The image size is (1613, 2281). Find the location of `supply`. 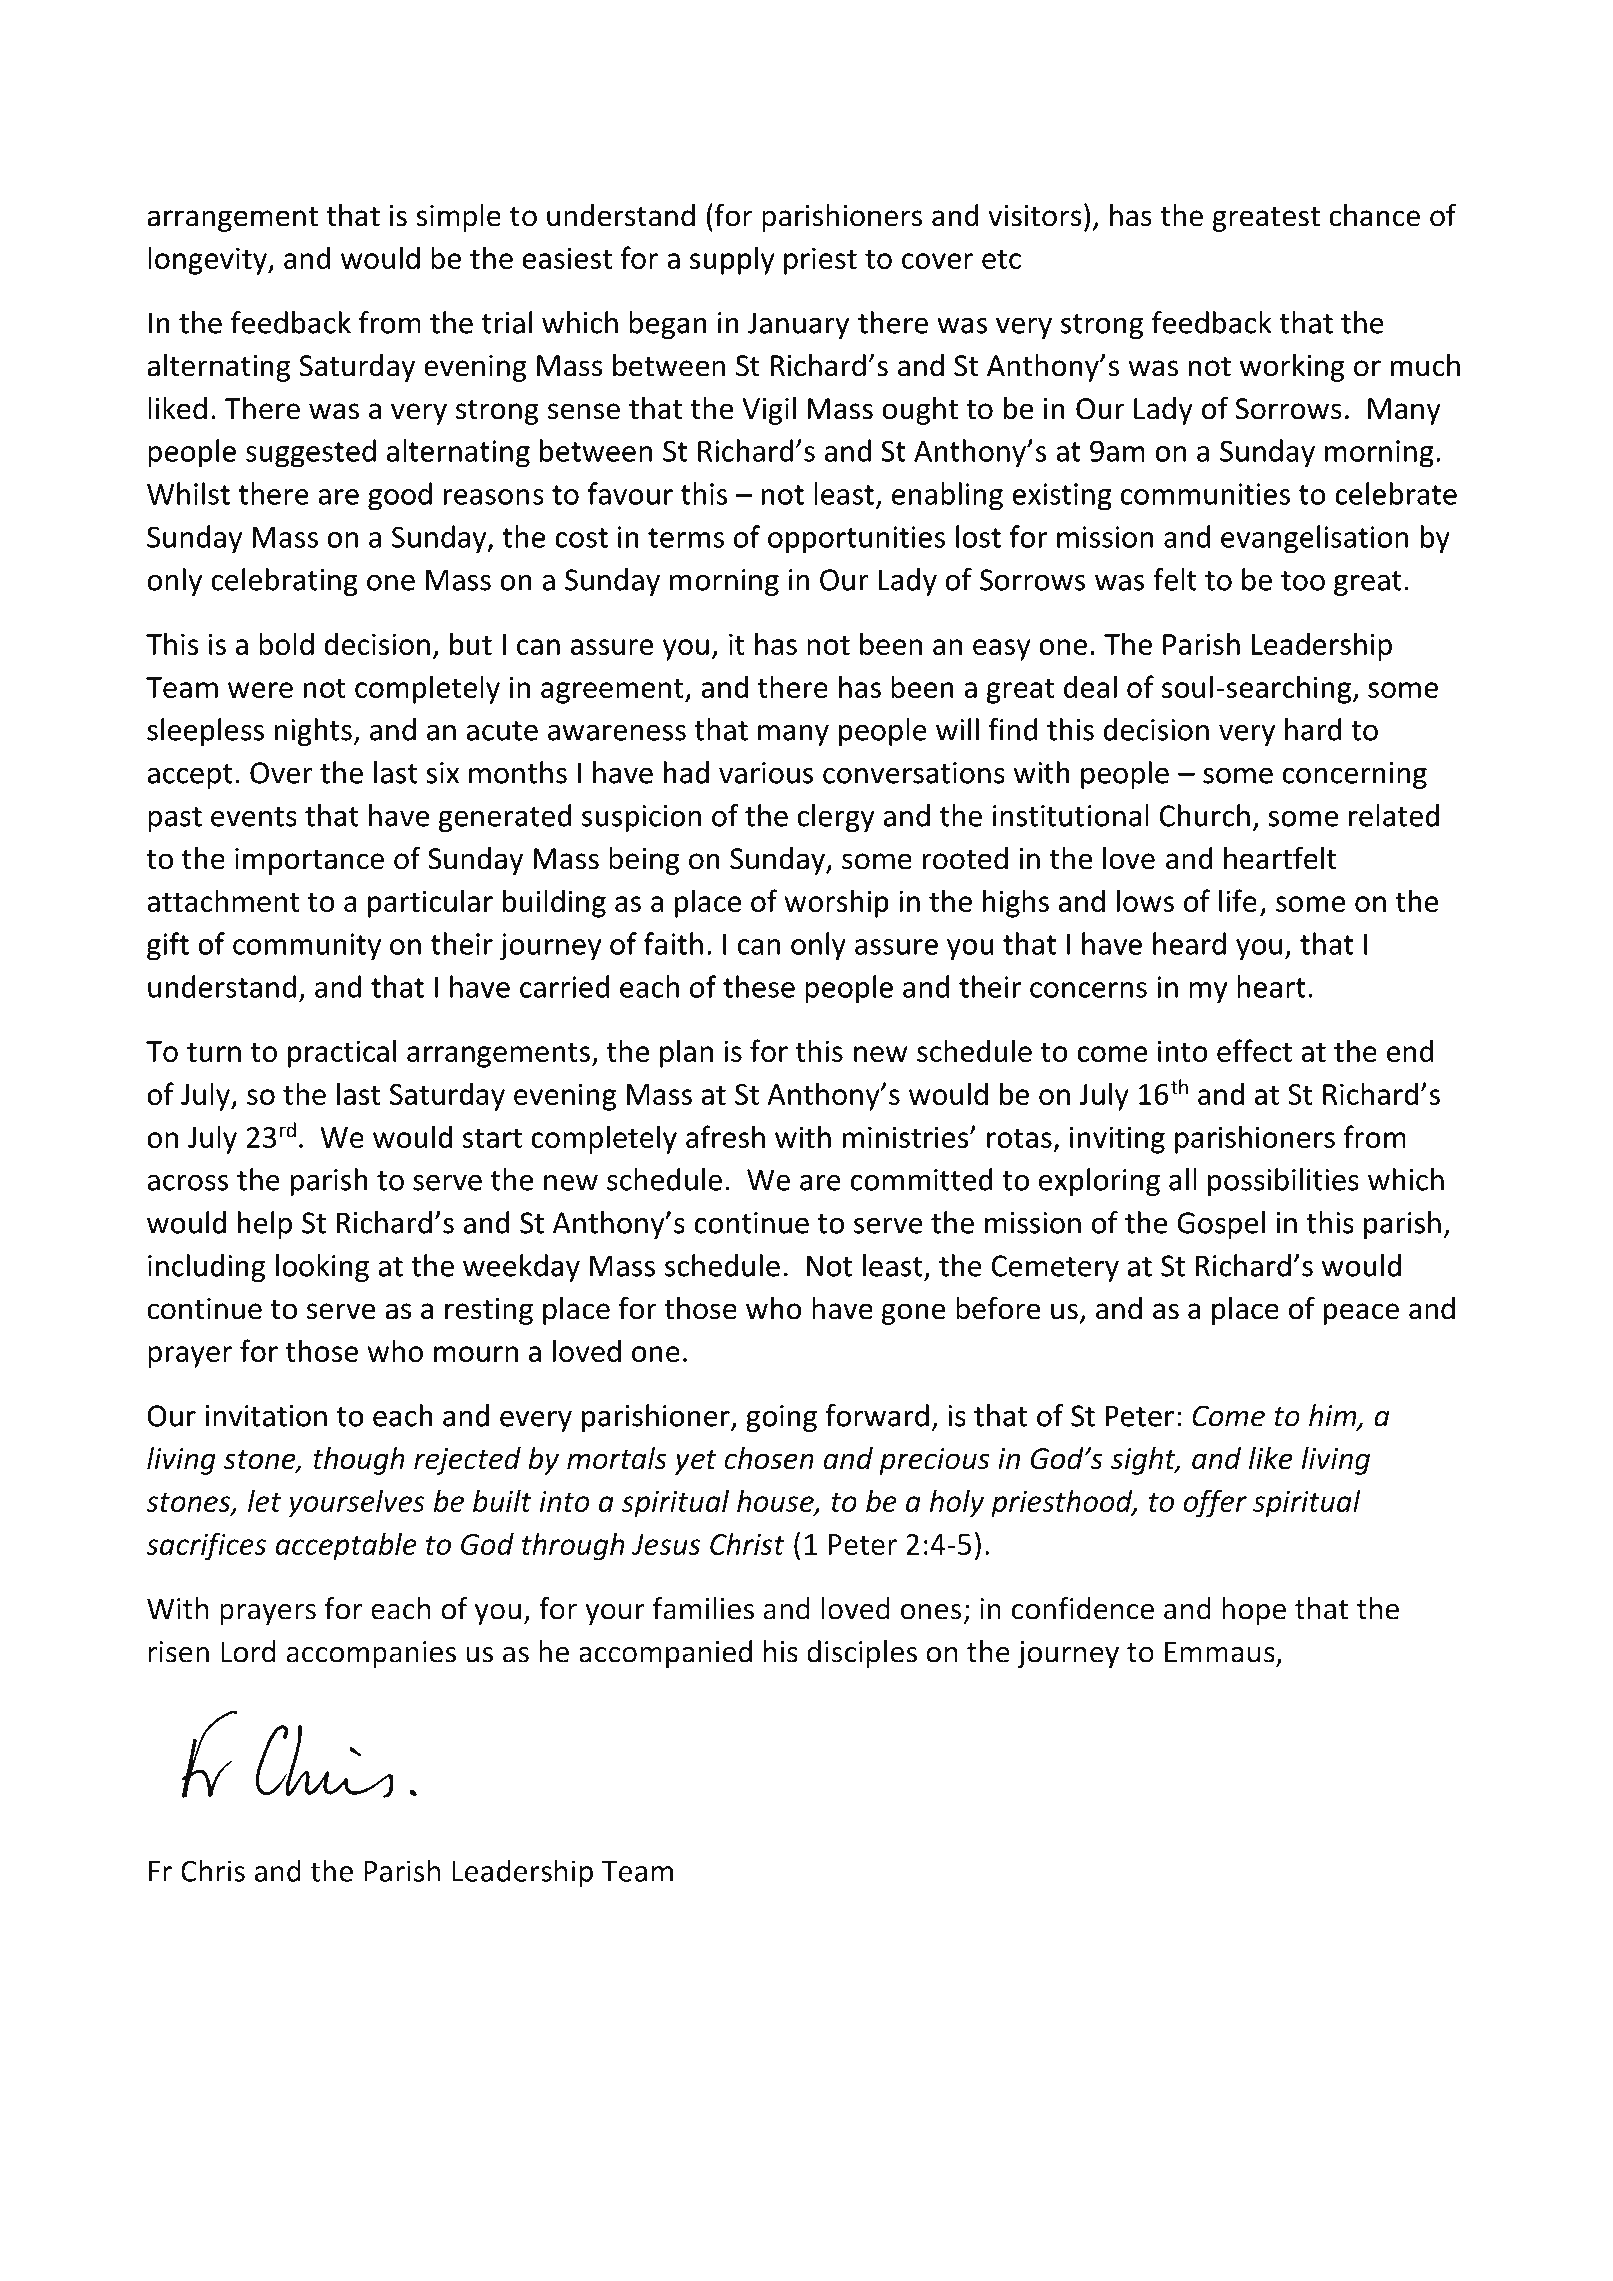

supply is located at coordinates (732, 260).
